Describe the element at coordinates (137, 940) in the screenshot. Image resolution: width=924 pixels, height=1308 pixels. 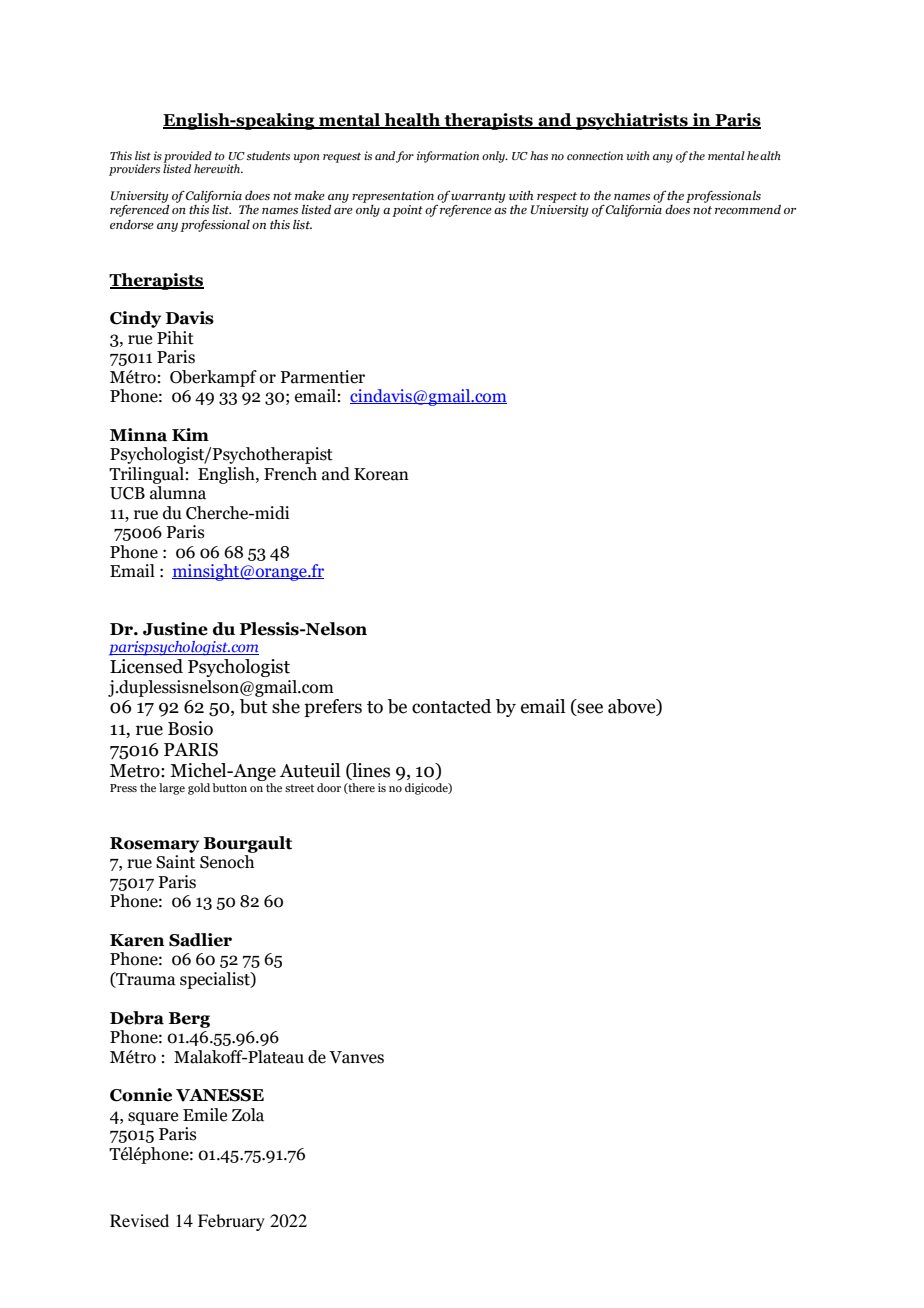
I see `Karen` at that location.
